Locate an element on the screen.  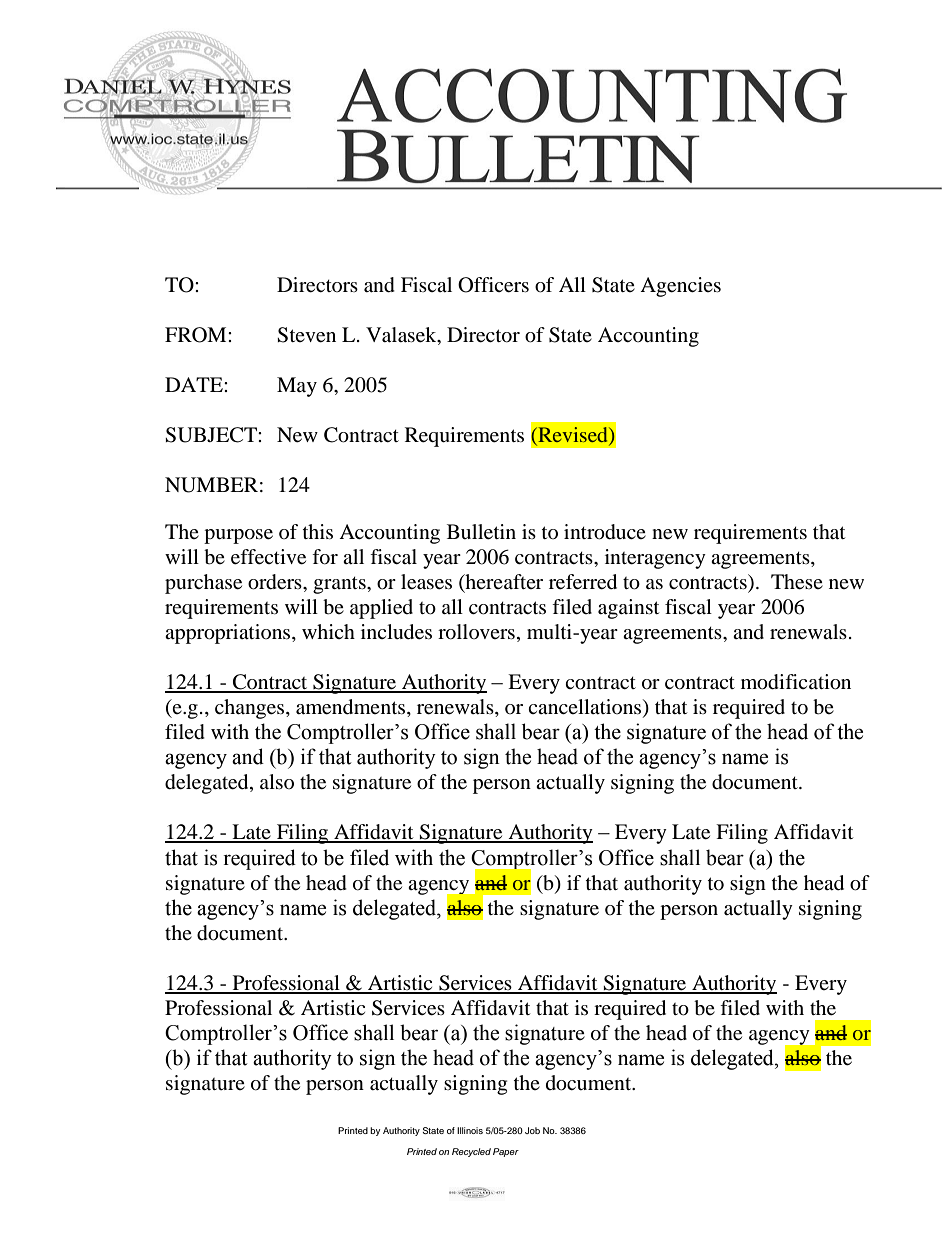
Paper is located at coordinates (506, 1152).
